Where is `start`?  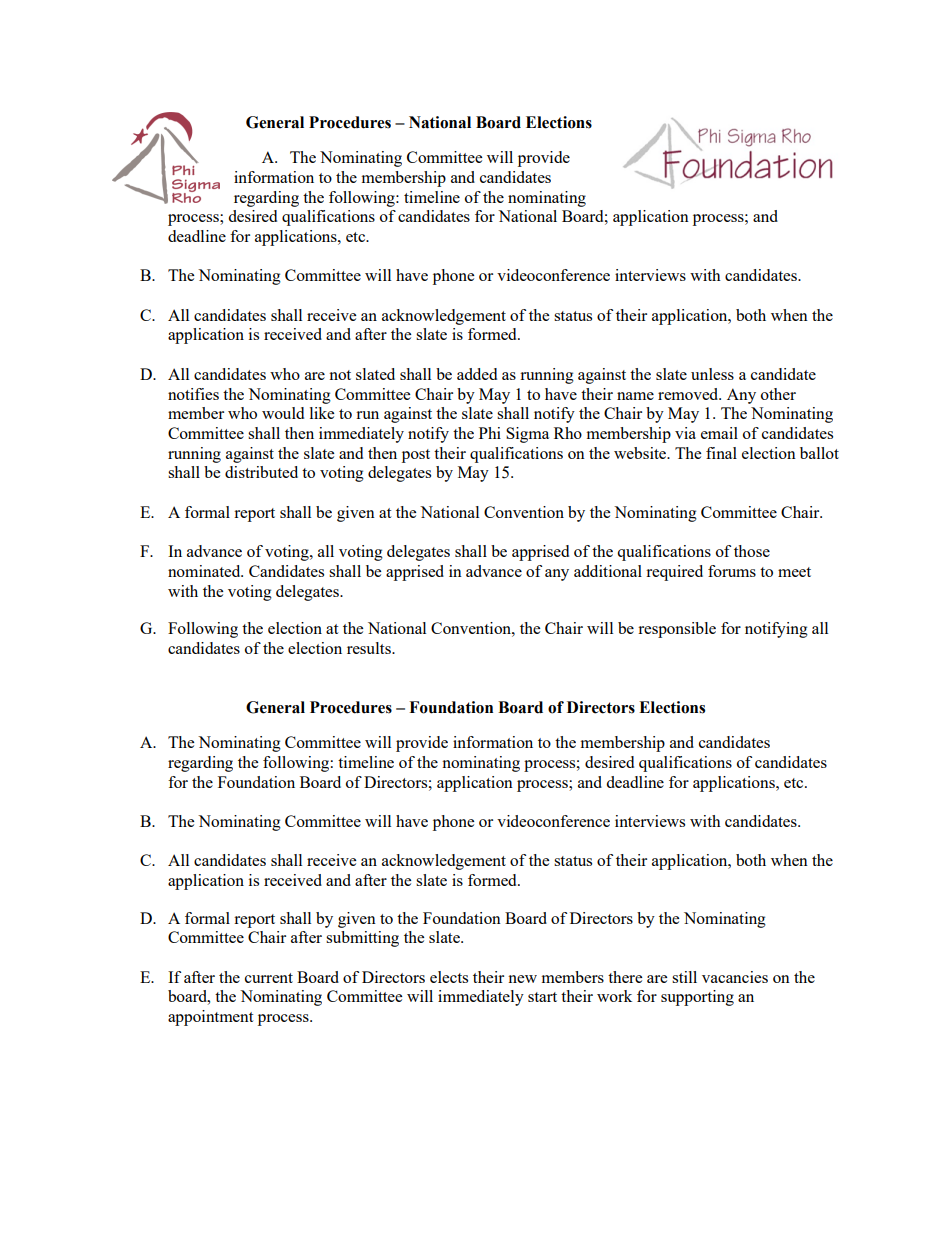
start is located at coordinates (542, 997).
